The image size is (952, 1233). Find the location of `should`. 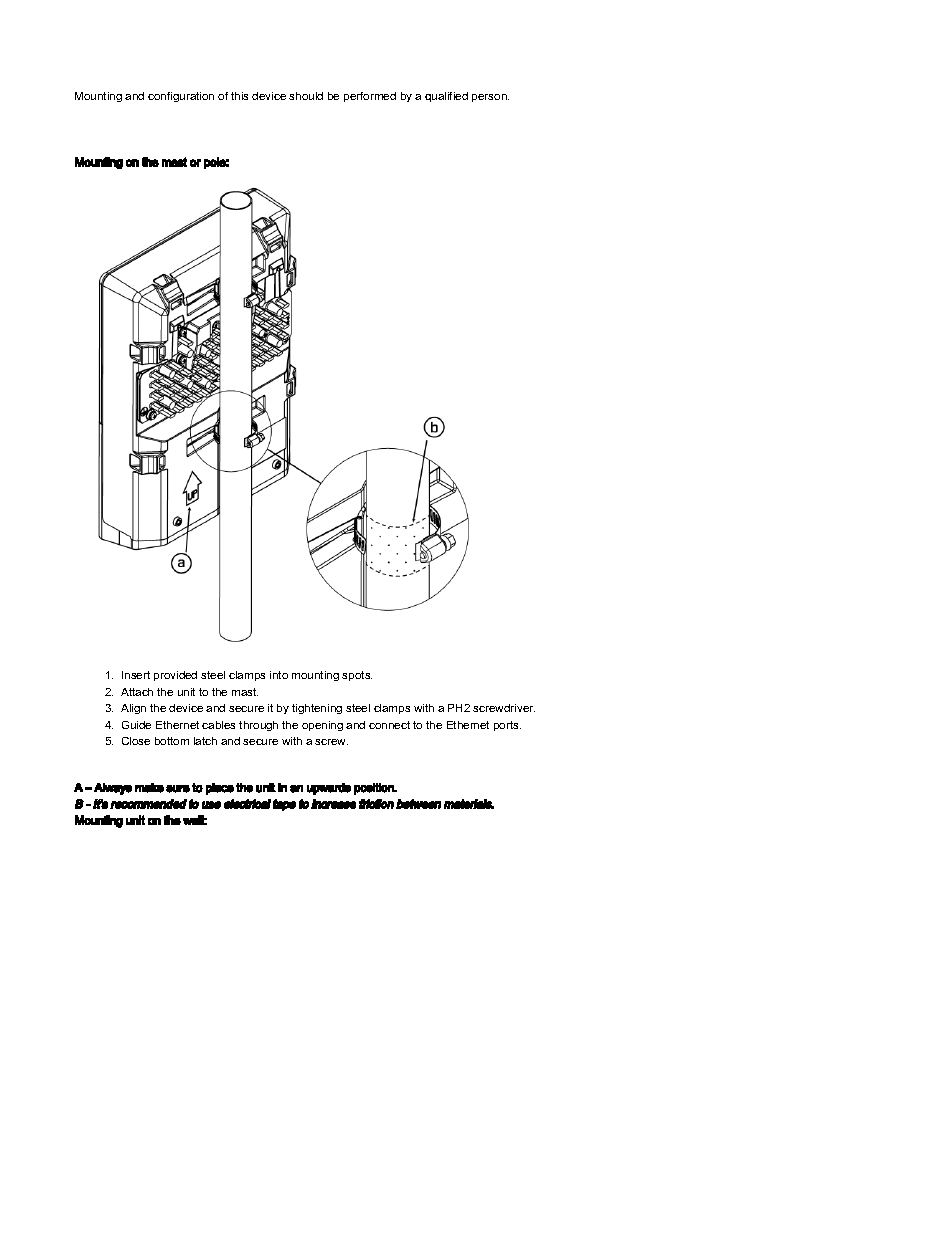

should is located at coordinates (306, 96).
